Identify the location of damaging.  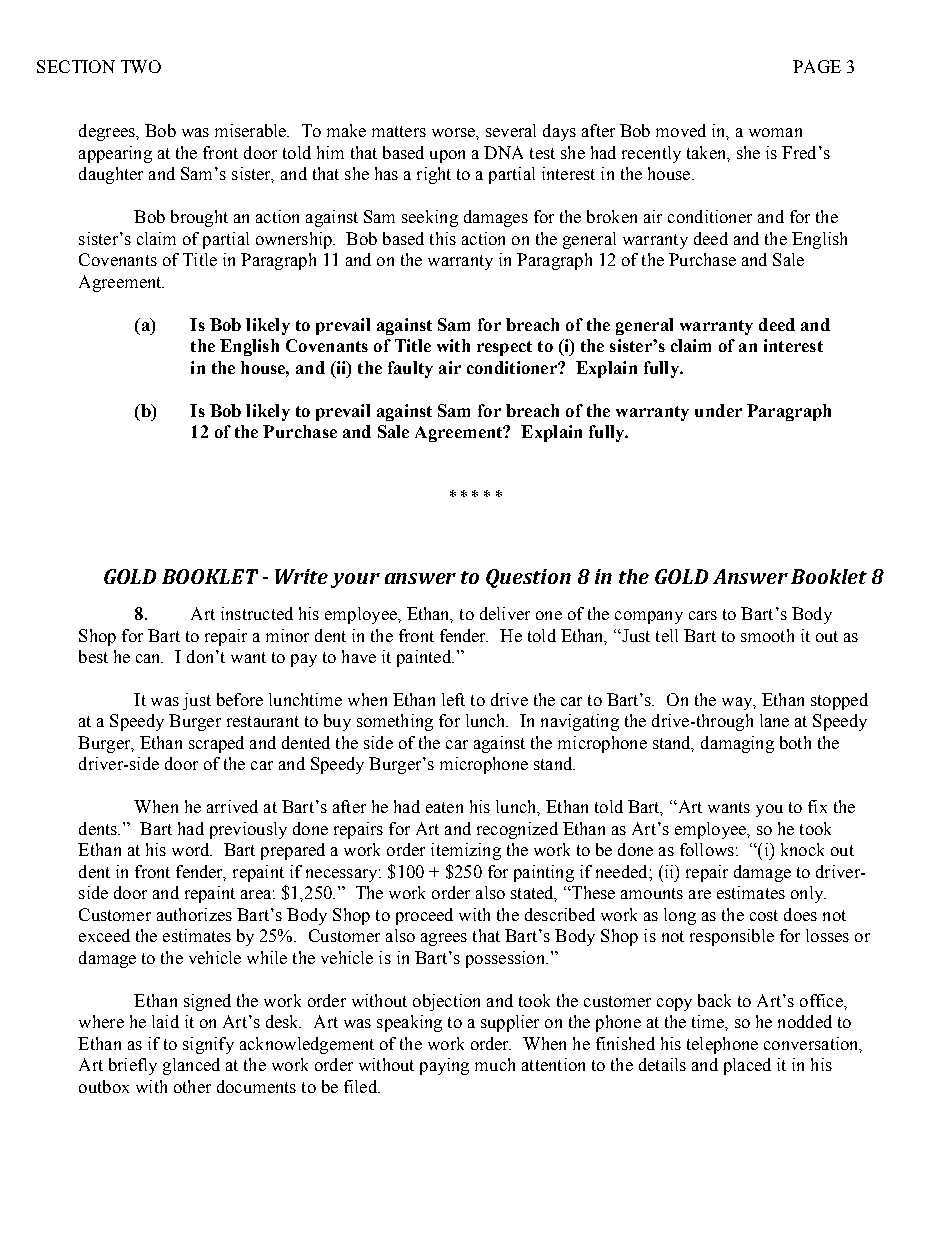
(737, 744).
